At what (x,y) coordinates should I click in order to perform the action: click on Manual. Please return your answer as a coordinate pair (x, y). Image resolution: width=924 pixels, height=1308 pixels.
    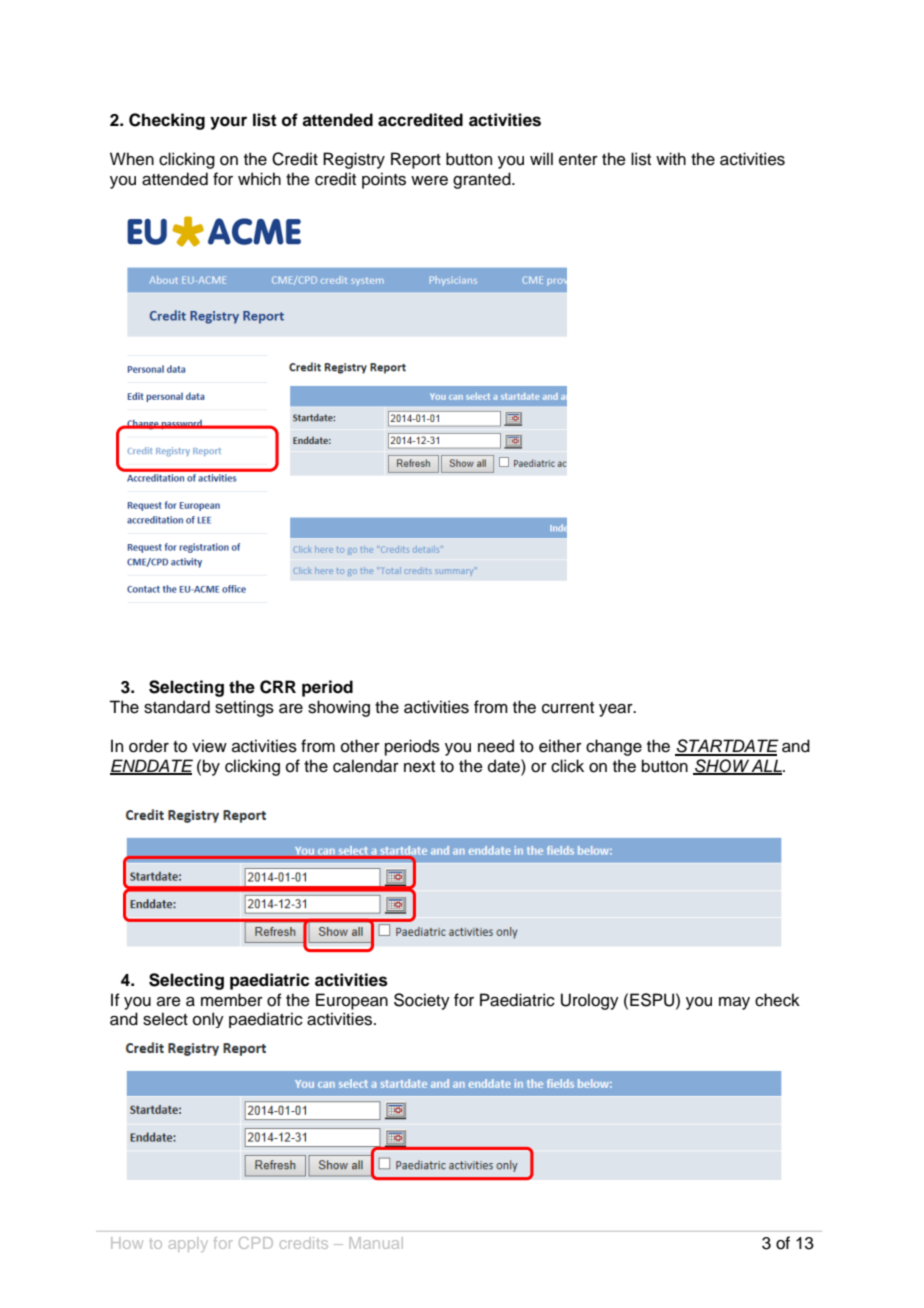
    Looking at the image, I should click on (376, 1243).
